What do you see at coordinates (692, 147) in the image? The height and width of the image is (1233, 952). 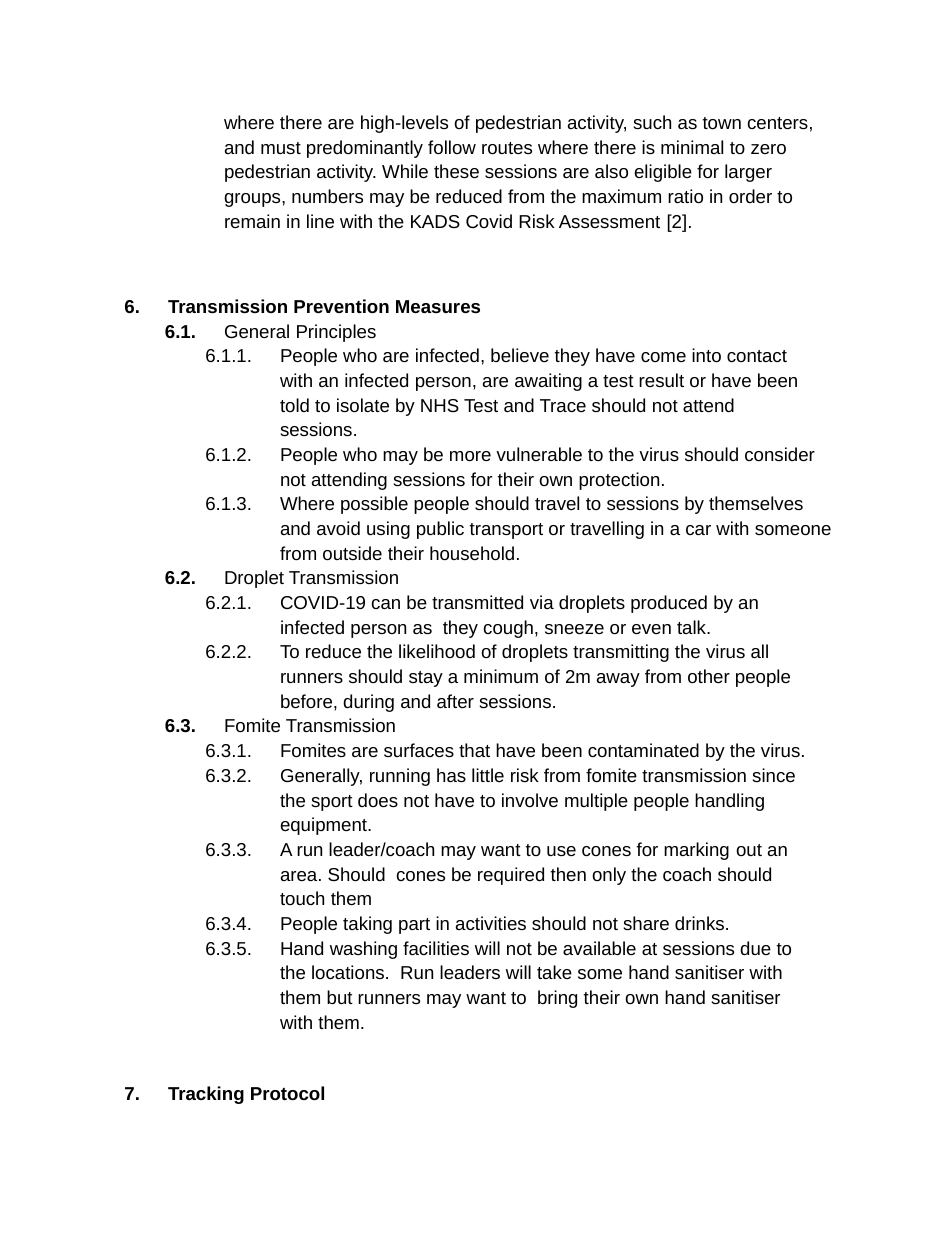 I see `minimal` at bounding box center [692, 147].
